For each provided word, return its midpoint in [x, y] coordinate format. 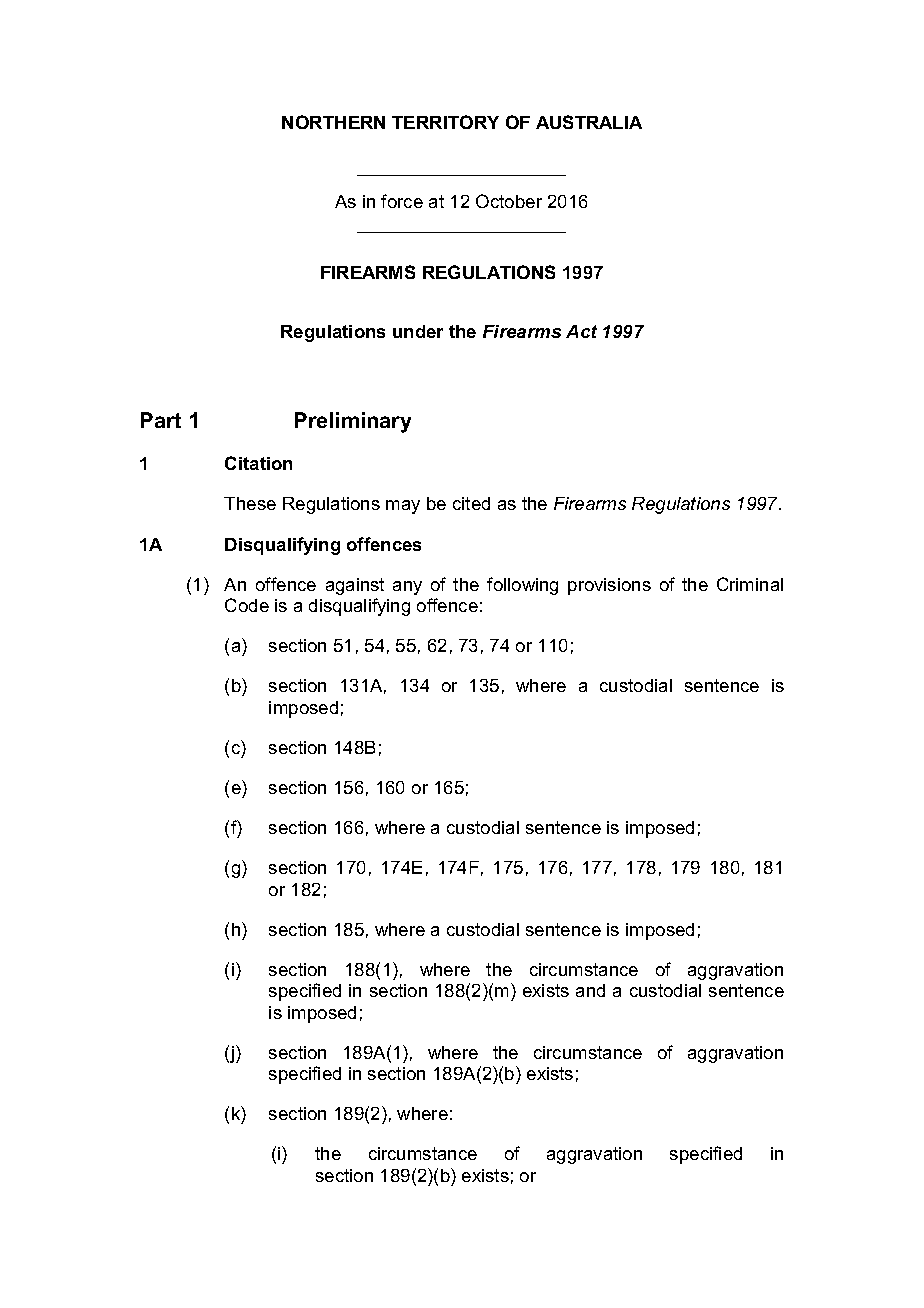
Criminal [750, 584]
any [407, 588]
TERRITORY [445, 122]
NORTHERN [333, 122]
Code [247, 605]
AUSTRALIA [589, 122]
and [590, 990]
